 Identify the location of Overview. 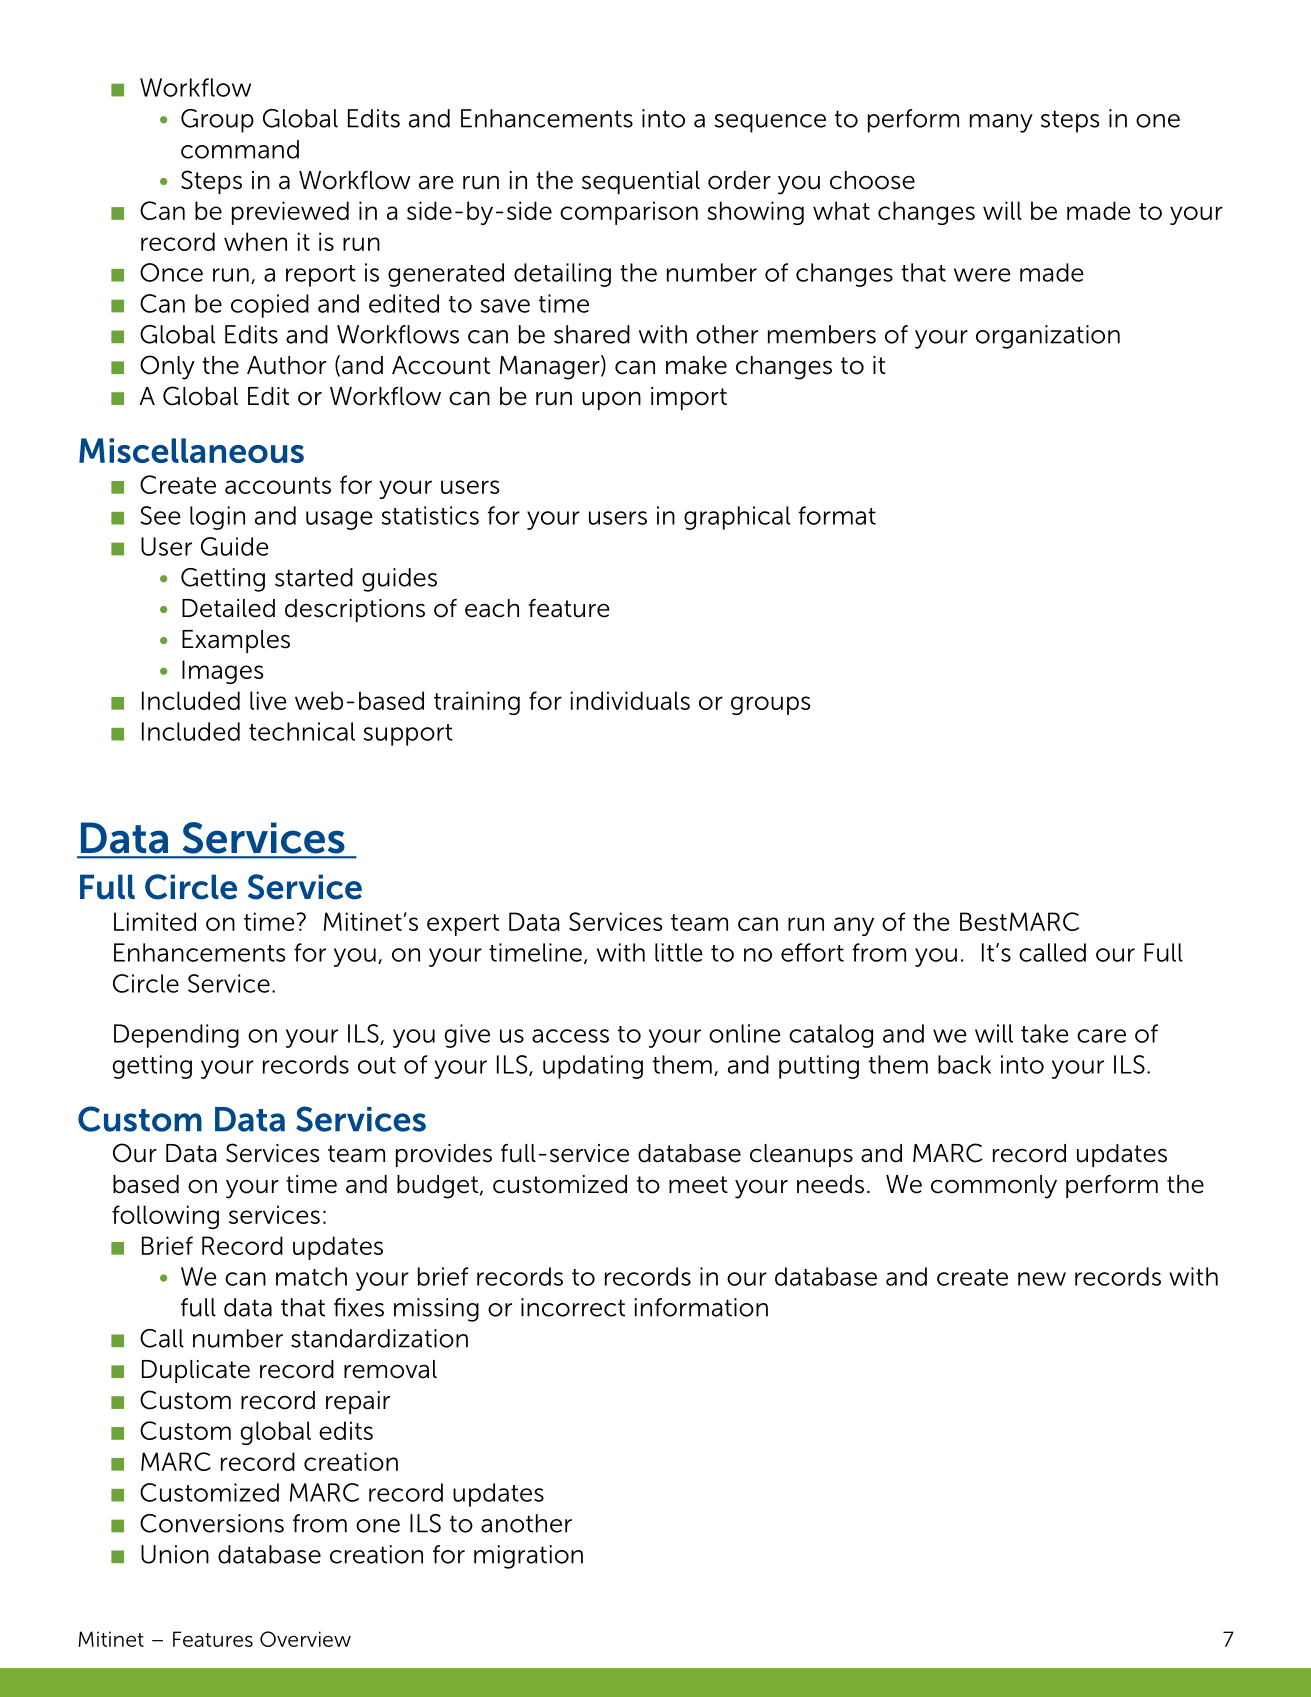
(305, 1639).
